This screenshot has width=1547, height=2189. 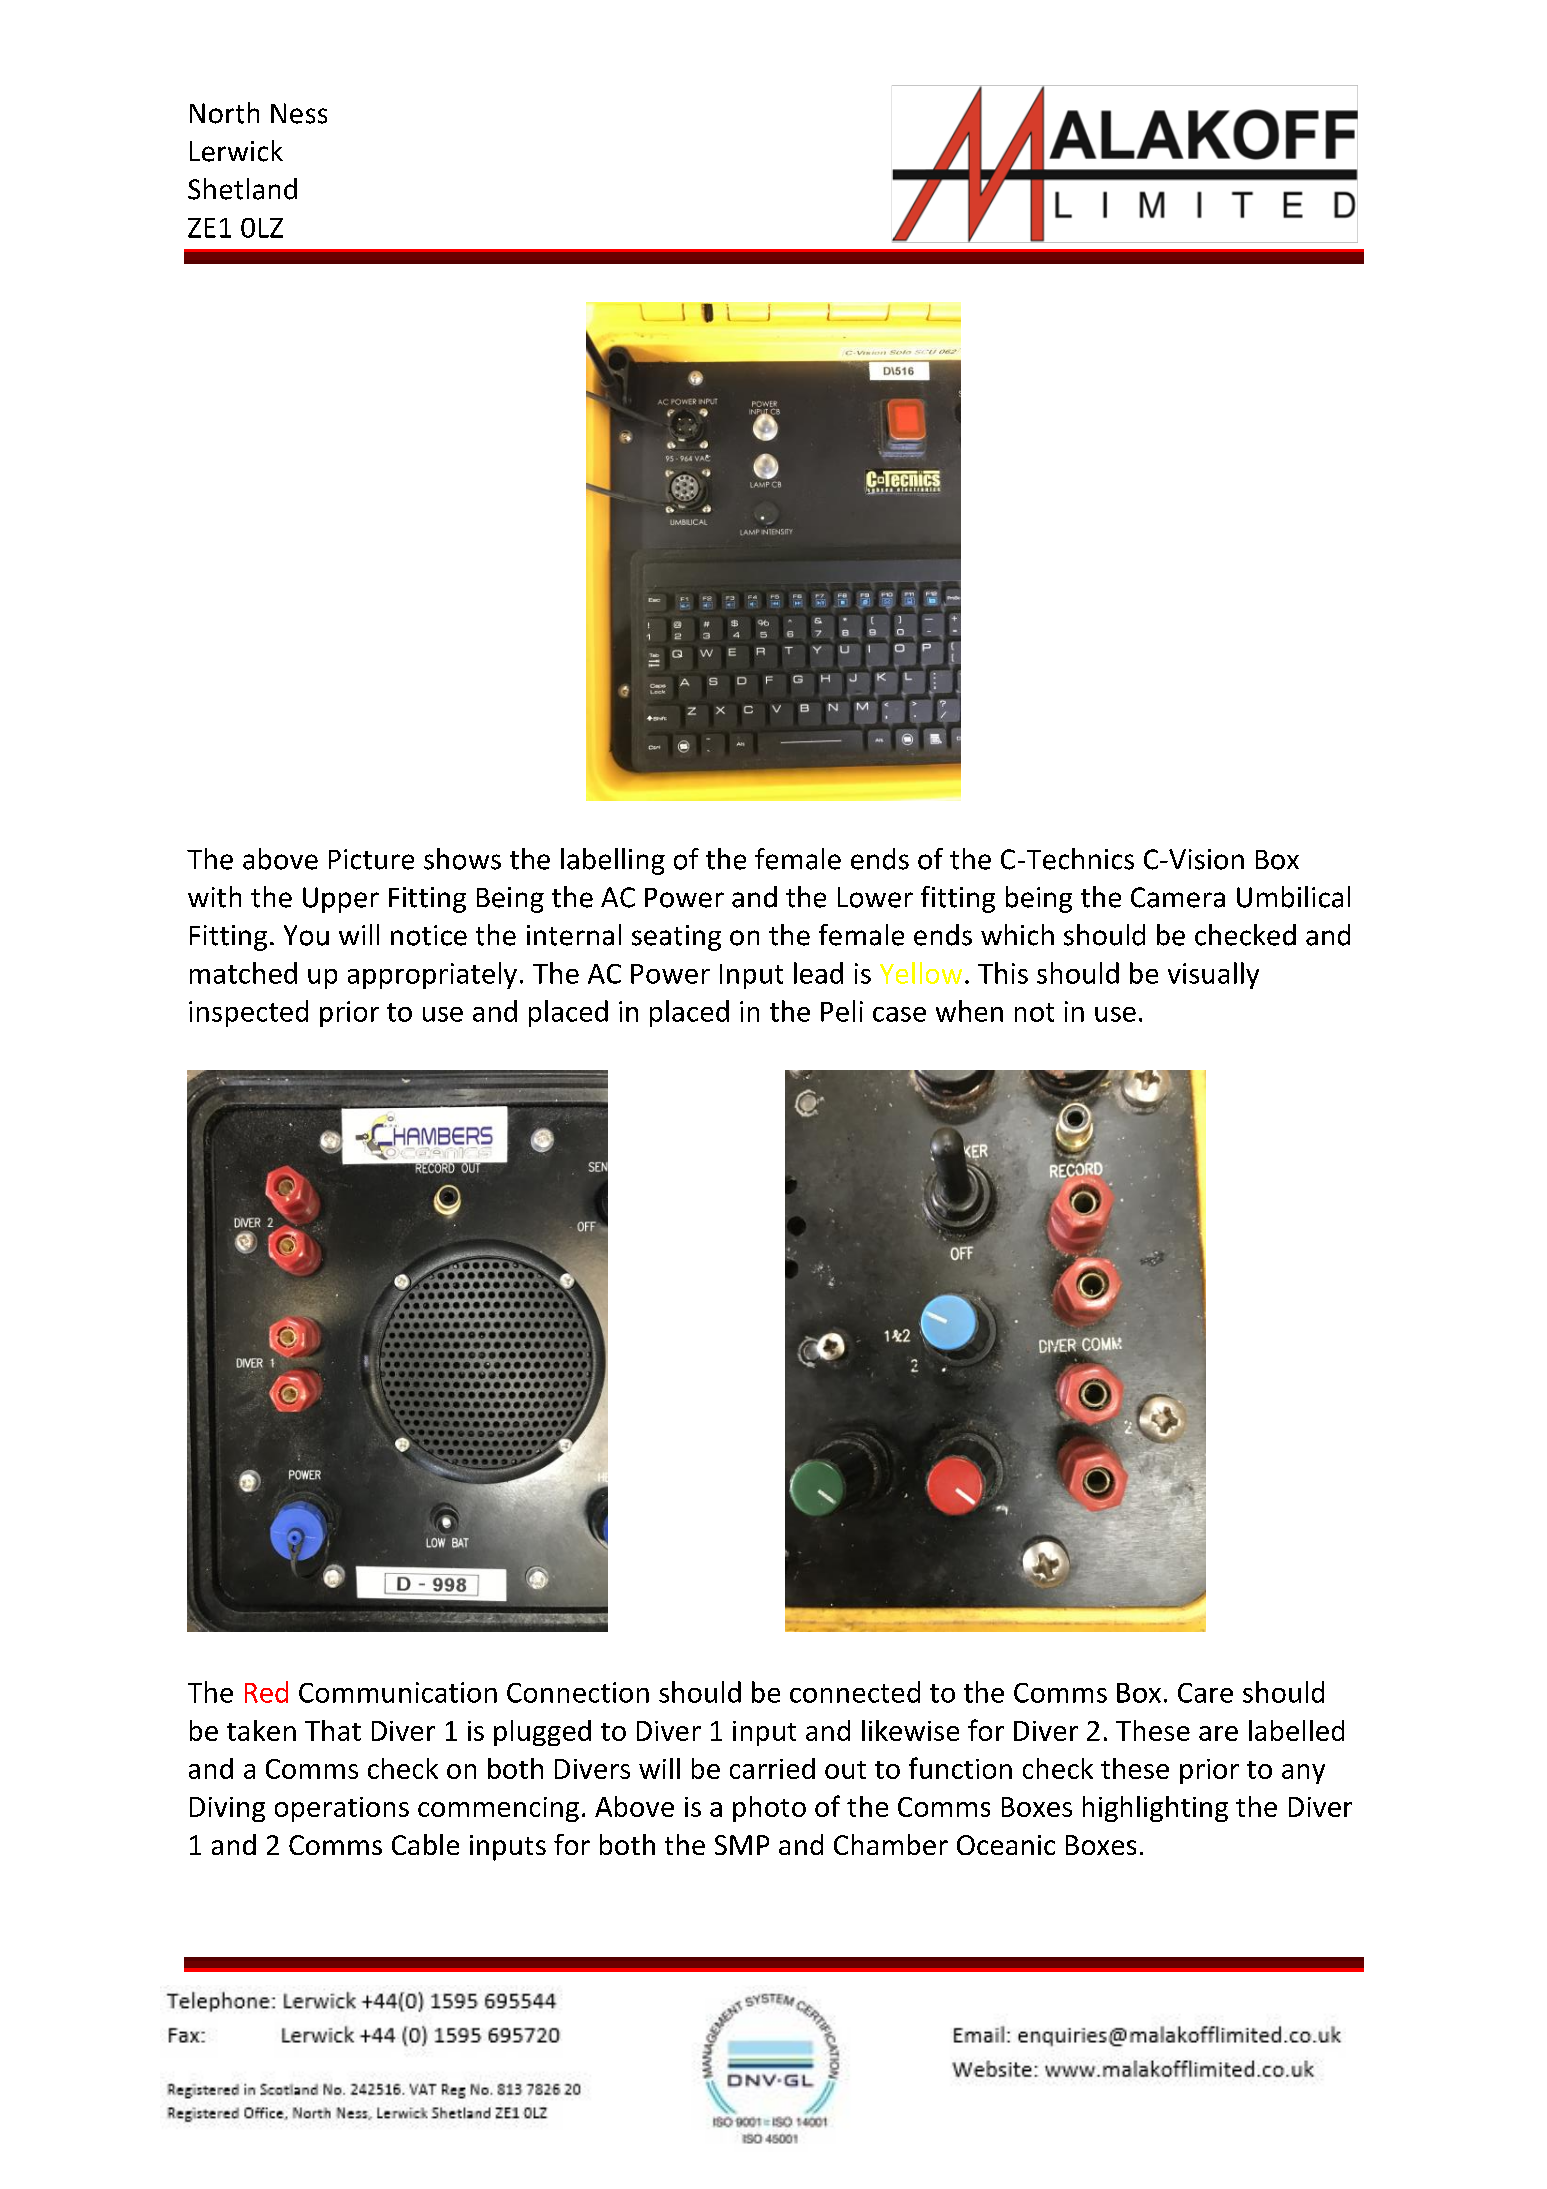 I want to click on operations, so click(x=342, y=1809).
